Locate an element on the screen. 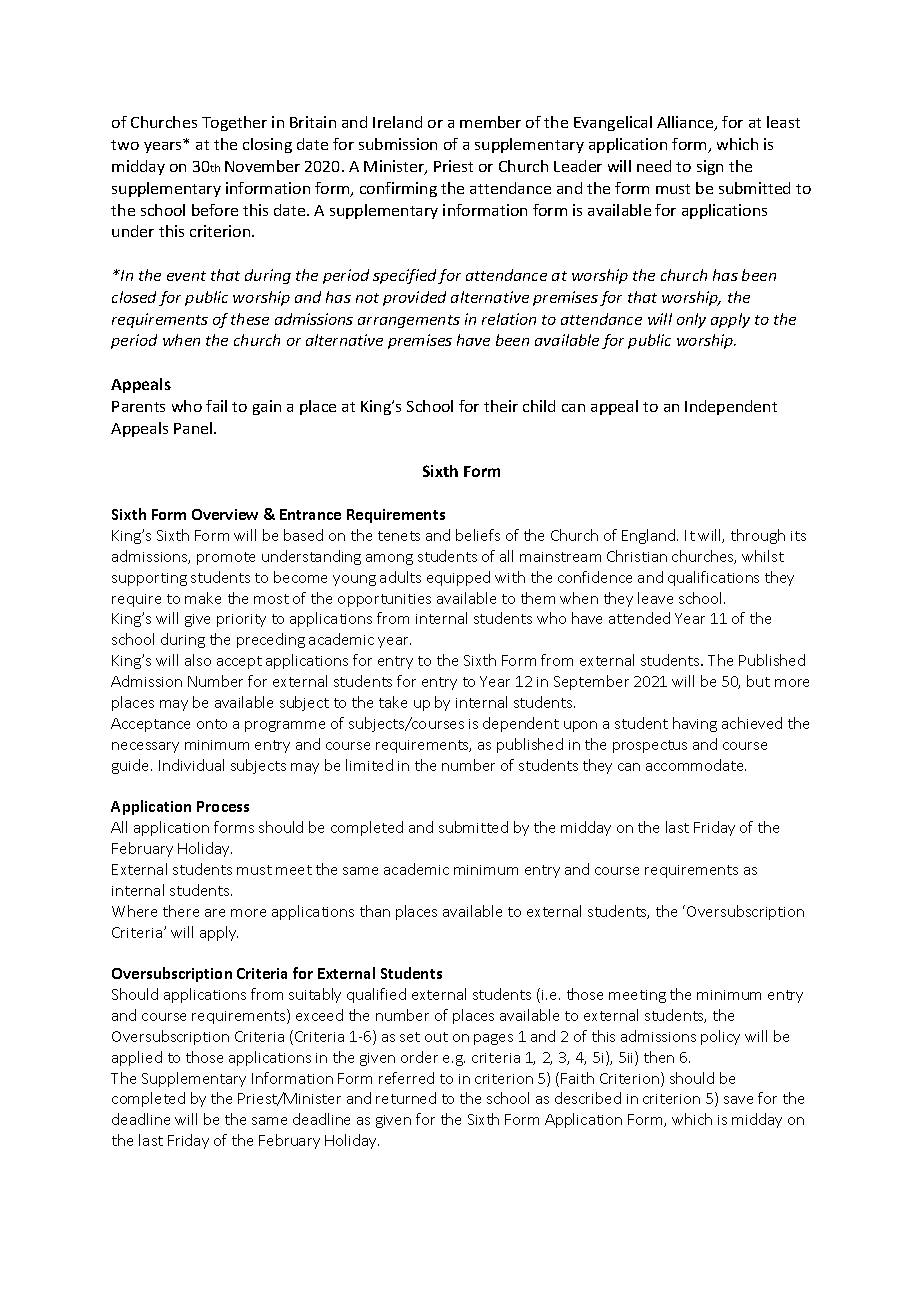 This screenshot has height=1308, width=924. applied is located at coordinates (137, 1058).
